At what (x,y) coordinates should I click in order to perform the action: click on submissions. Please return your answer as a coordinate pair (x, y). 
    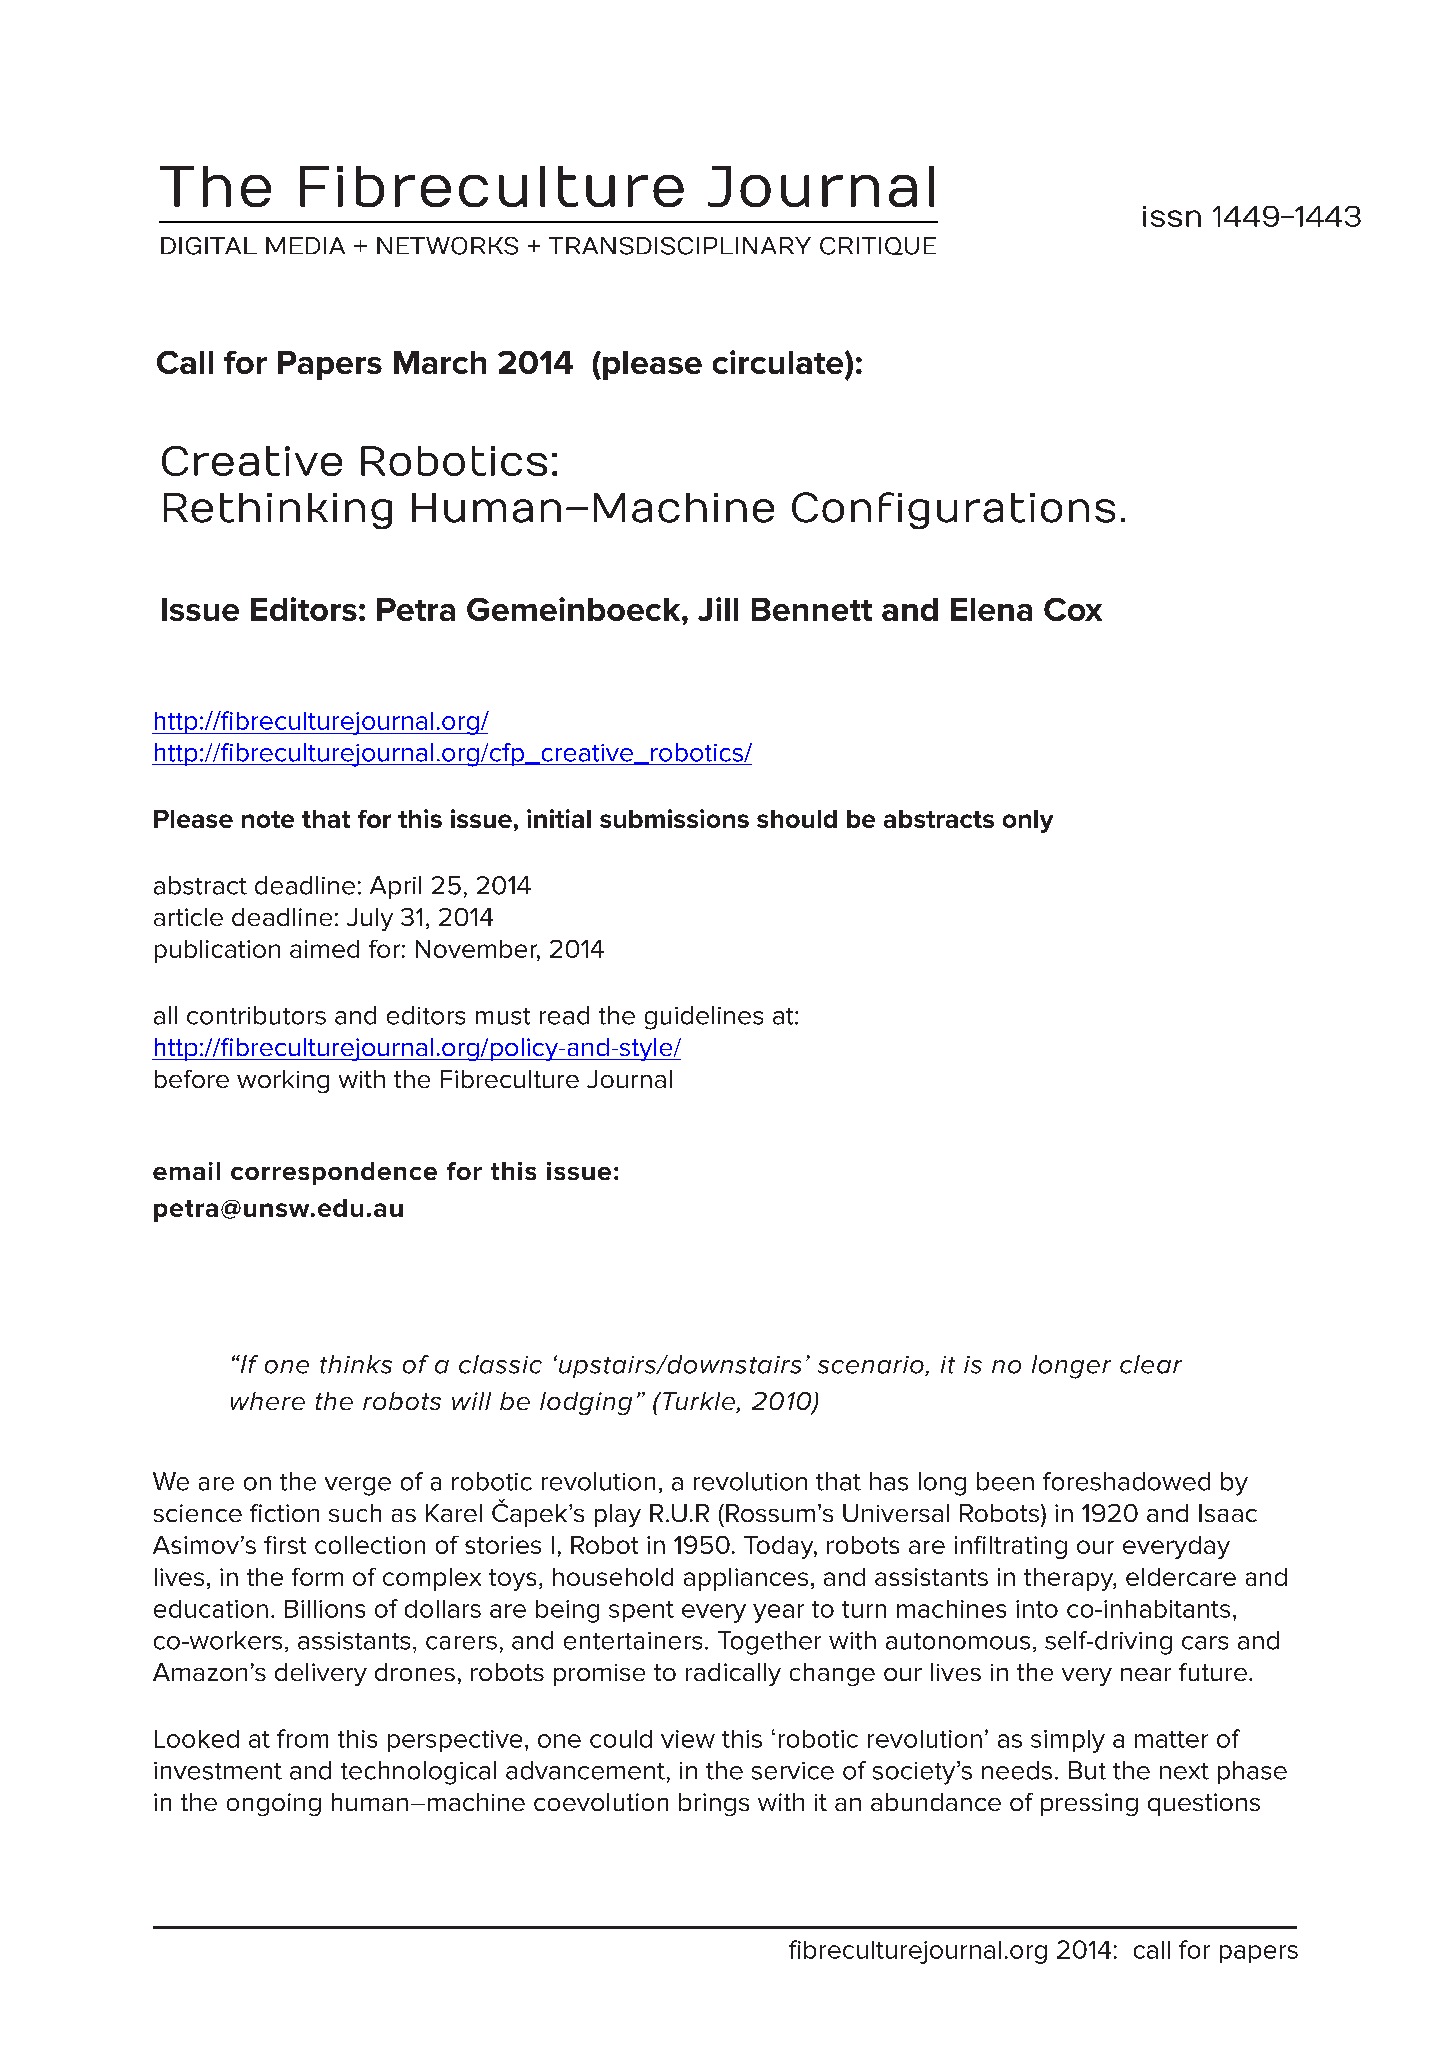
    Looking at the image, I should click on (674, 818).
